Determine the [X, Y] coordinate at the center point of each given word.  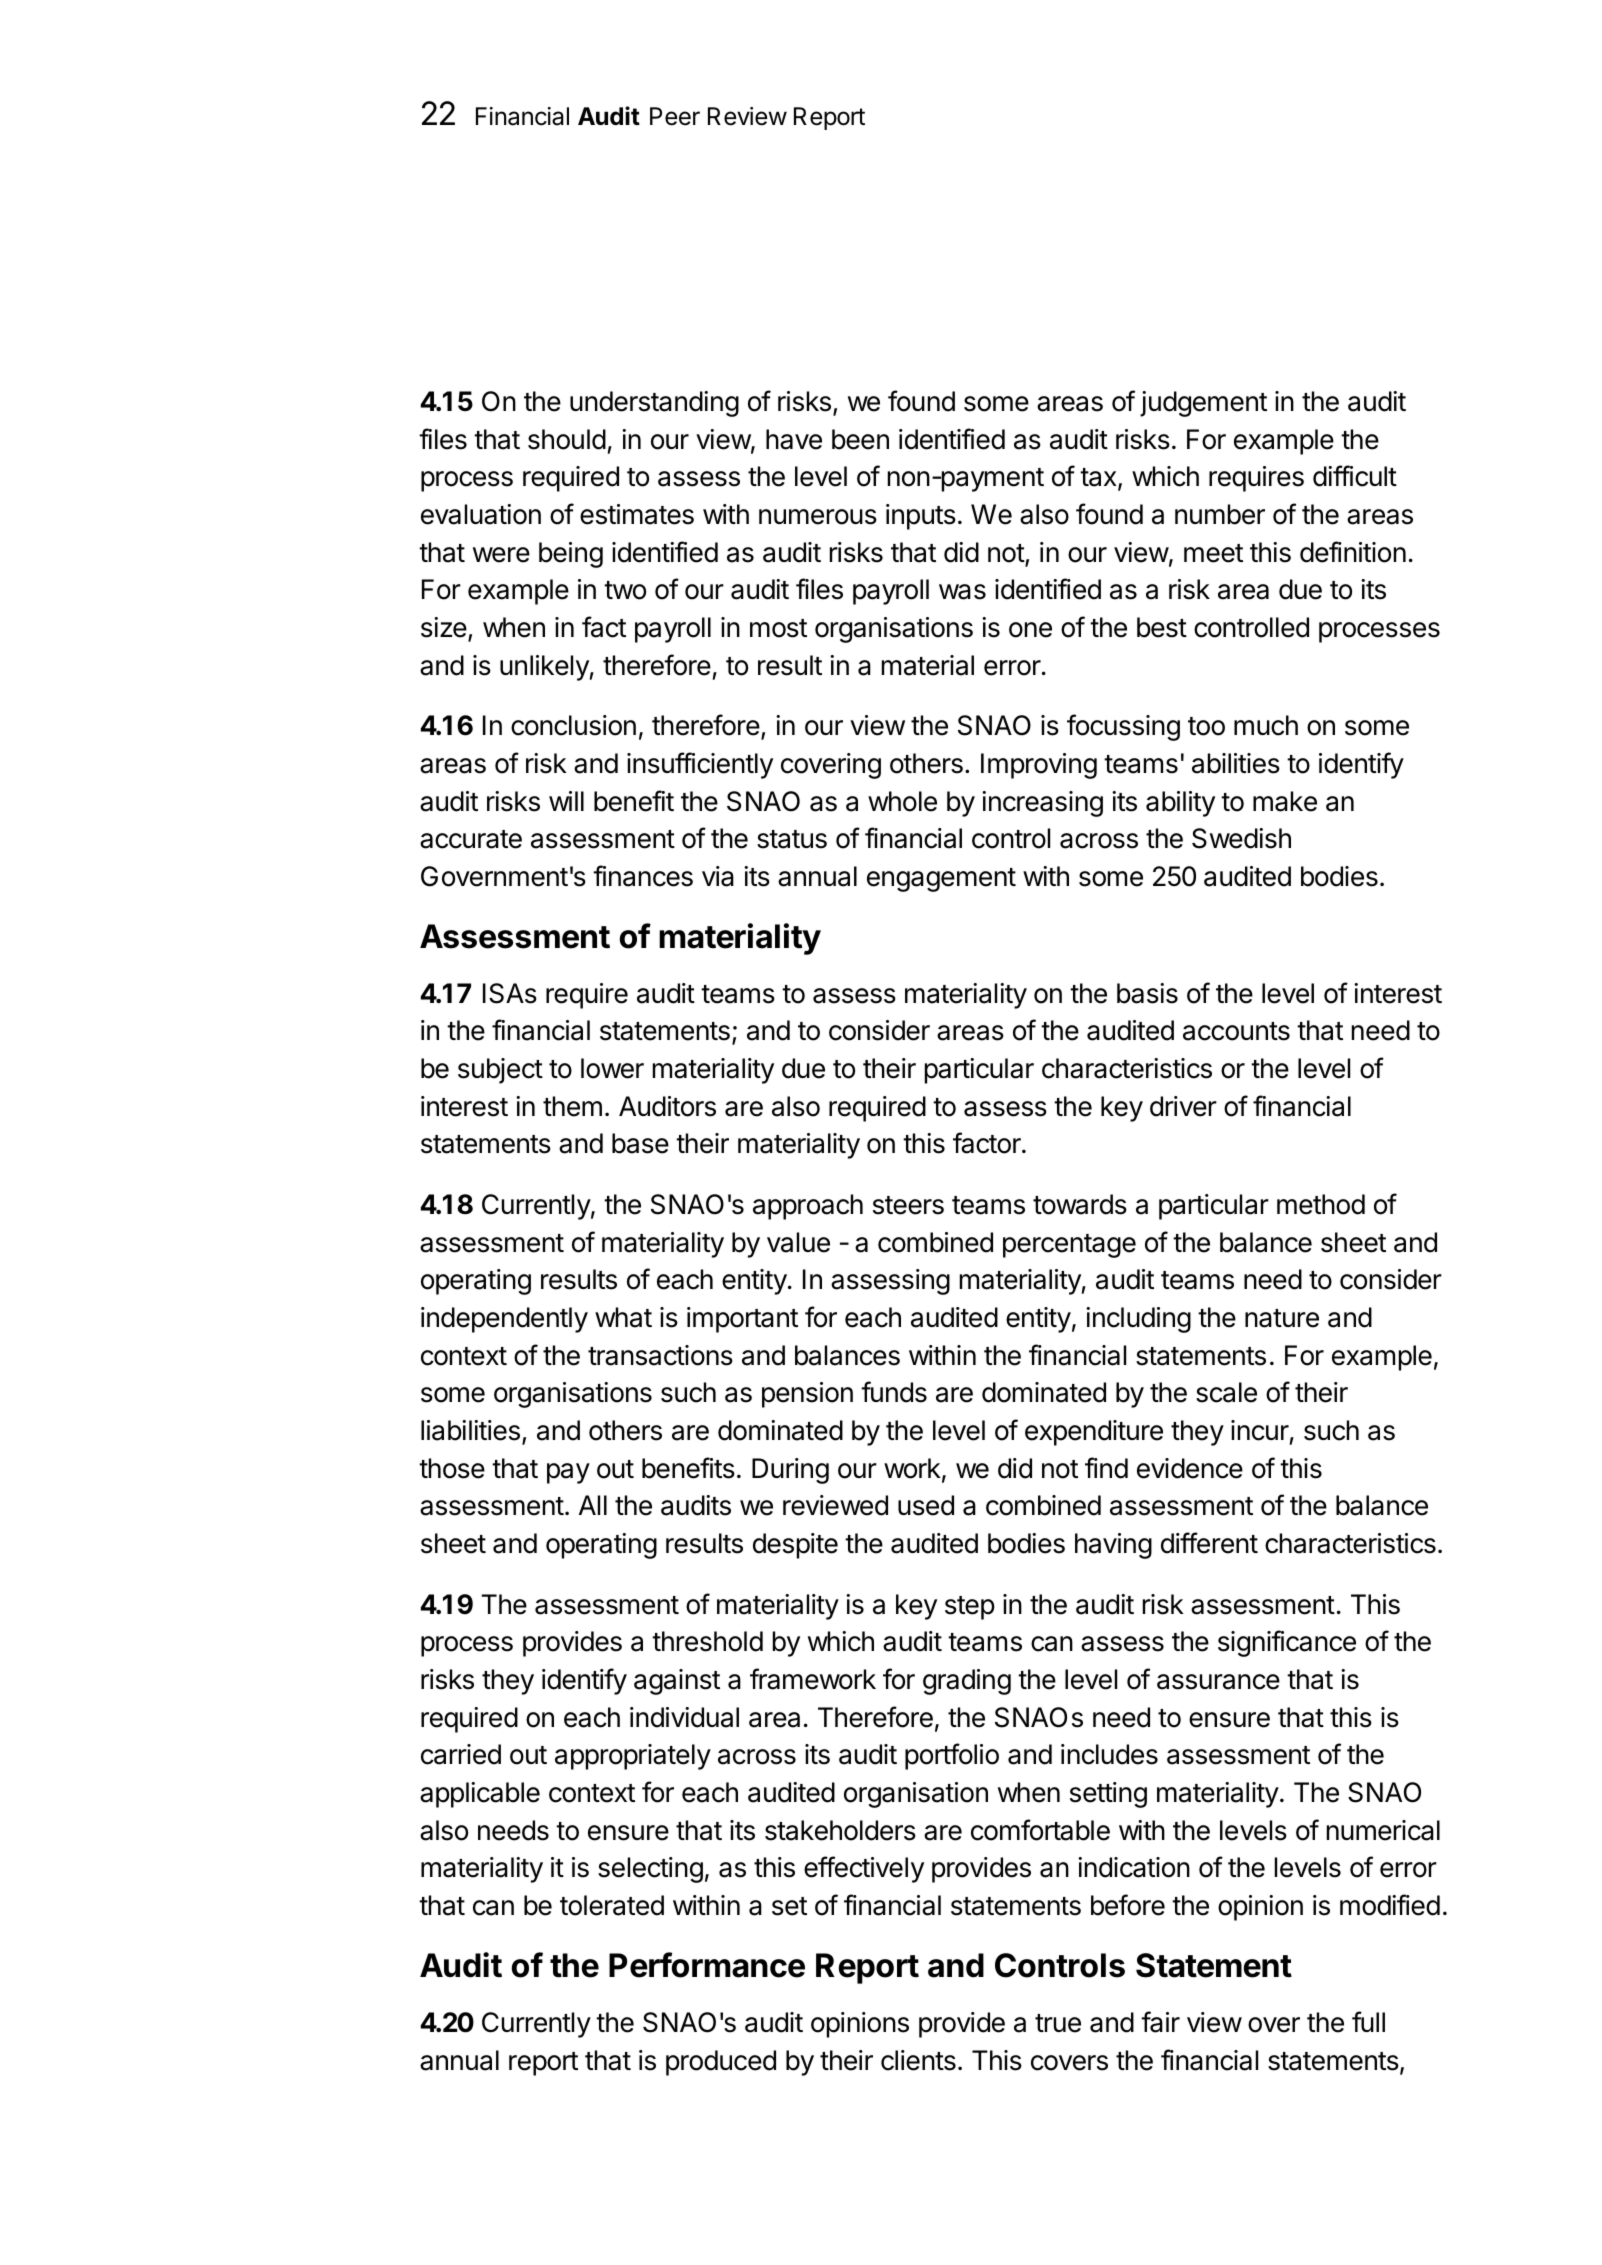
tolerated [612, 1905]
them [572, 1106]
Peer [675, 116]
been [860, 439]
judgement [1203, 404]
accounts [1236, 1031]
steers [908, 1205]
